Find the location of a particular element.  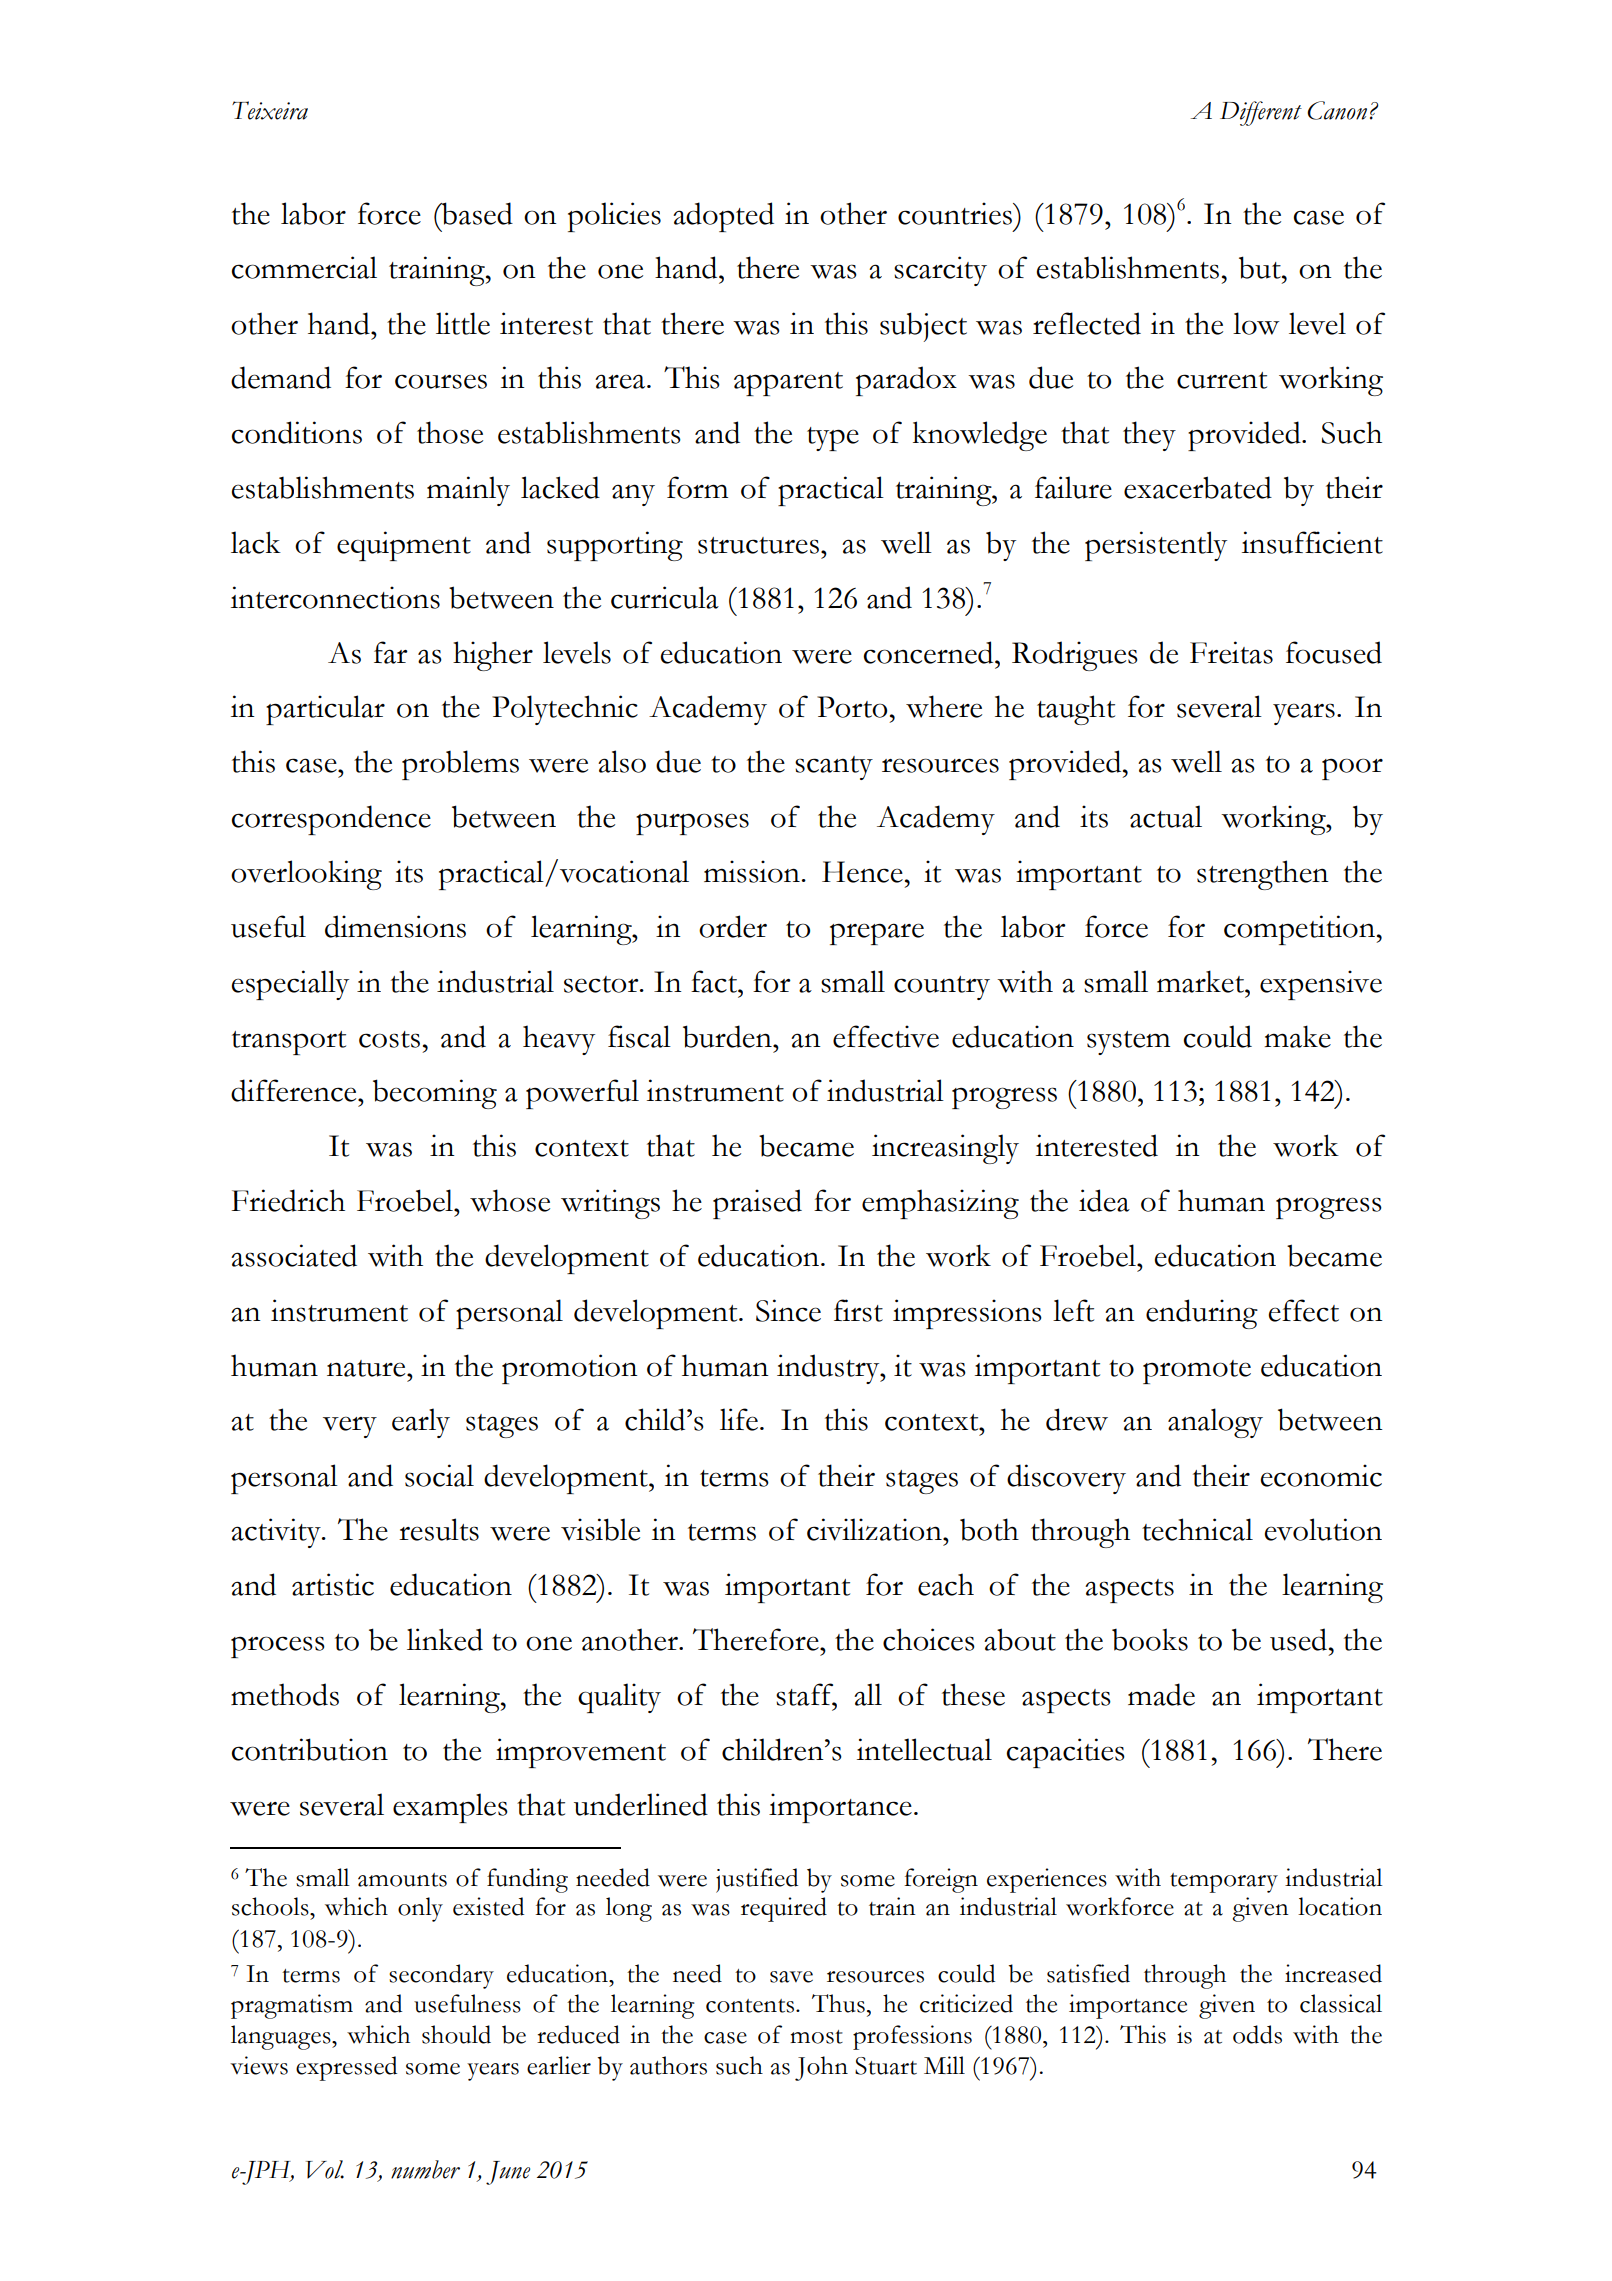

becoming is located at coordinates (435, 1094).
